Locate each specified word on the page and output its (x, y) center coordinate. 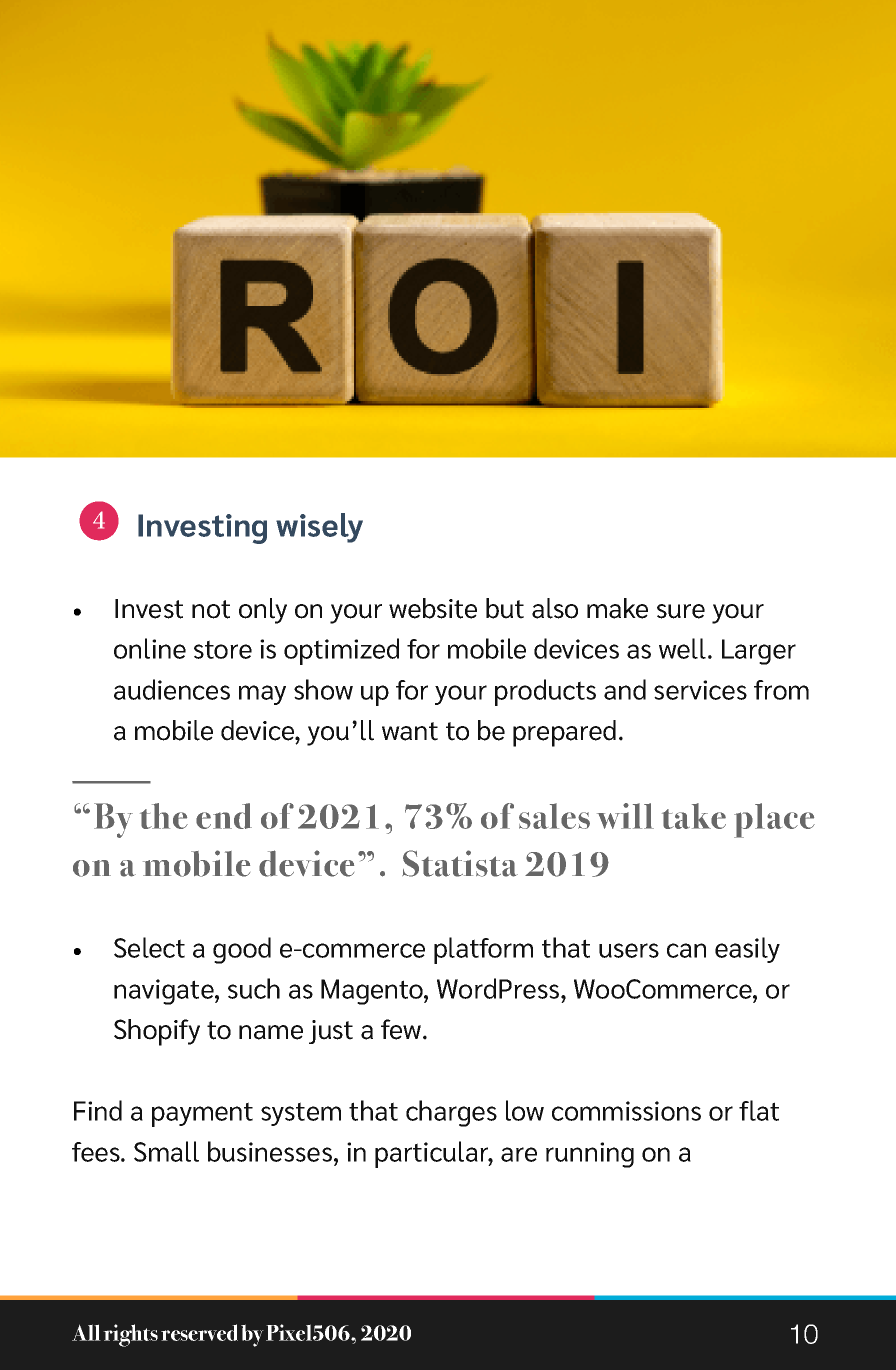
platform (483, 950)
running (590, 1155)
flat (759, 1110)
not (211, 609)
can (686, 950)
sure (681, 611)
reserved (199, 1332)
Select (149, 947)
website (433, 608)
